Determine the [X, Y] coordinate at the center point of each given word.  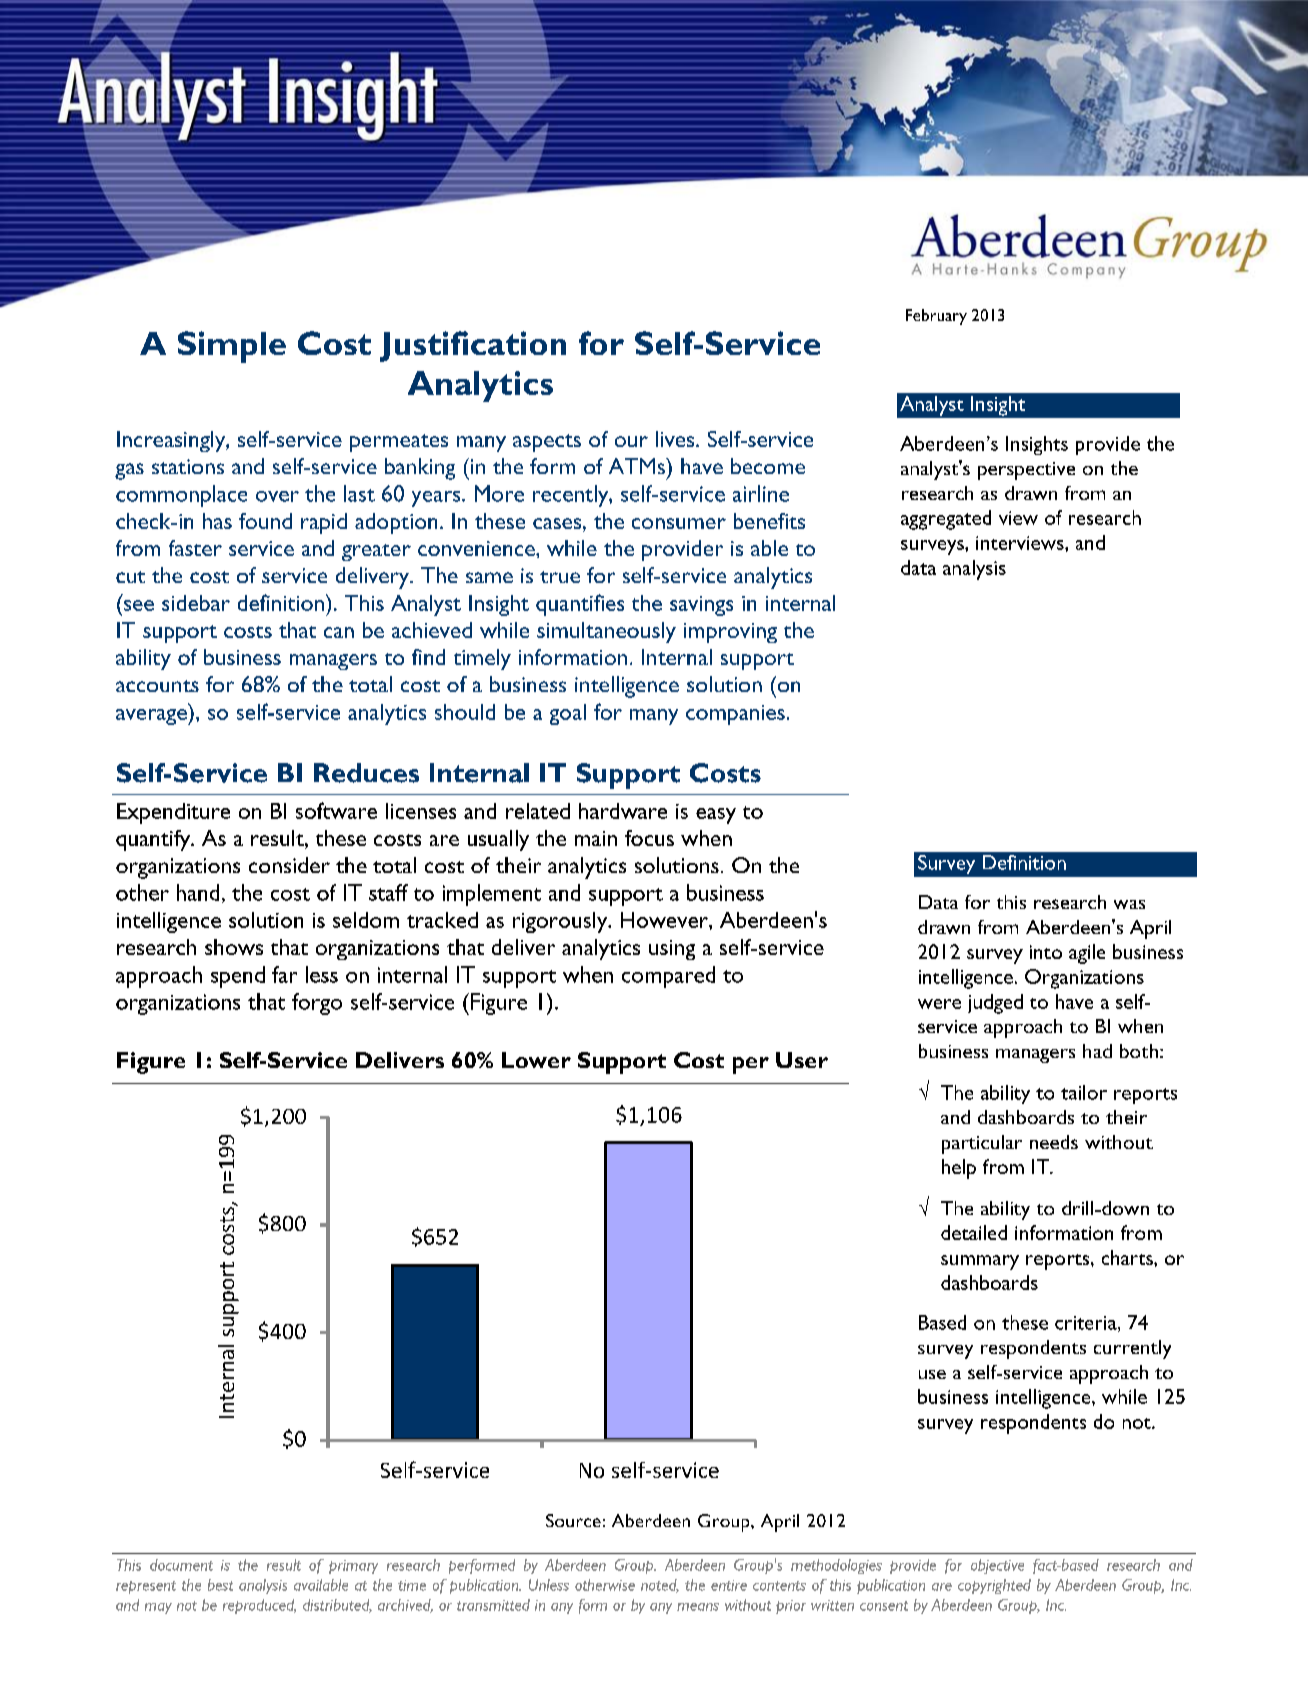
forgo [317, 1004]
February [936, 317]
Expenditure [173, 813]
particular [982, 1144]
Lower [536, 1060]
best [220, 1585]
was [1129, 904]
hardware [623, 811]
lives [676, 439]
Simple [232, 347]
